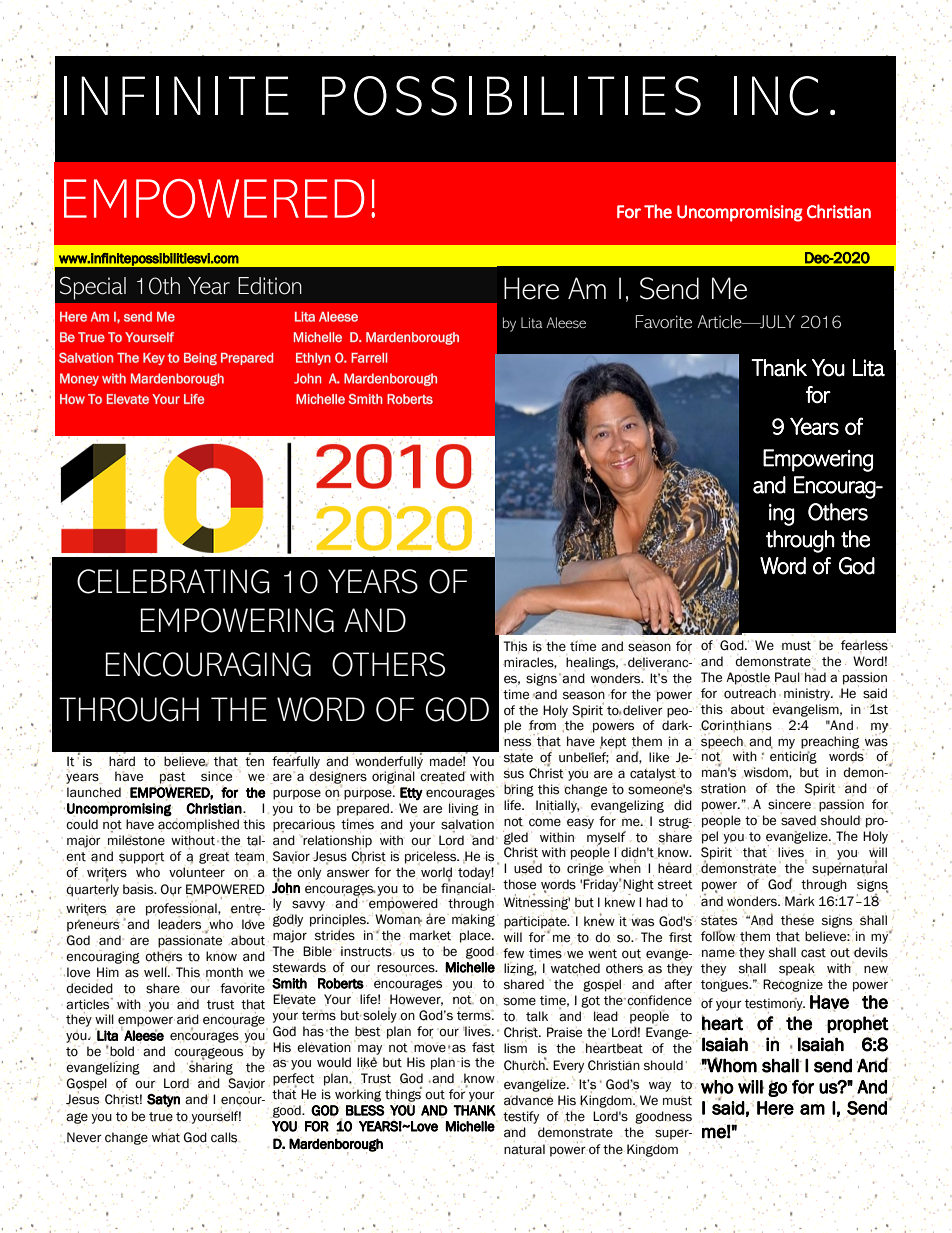 The height and width of the screenshot is (1233, 952). What do you see at coordinates (521, 1117) in the screenshot?
I see `testify` at bounding box center [521, 1117].
